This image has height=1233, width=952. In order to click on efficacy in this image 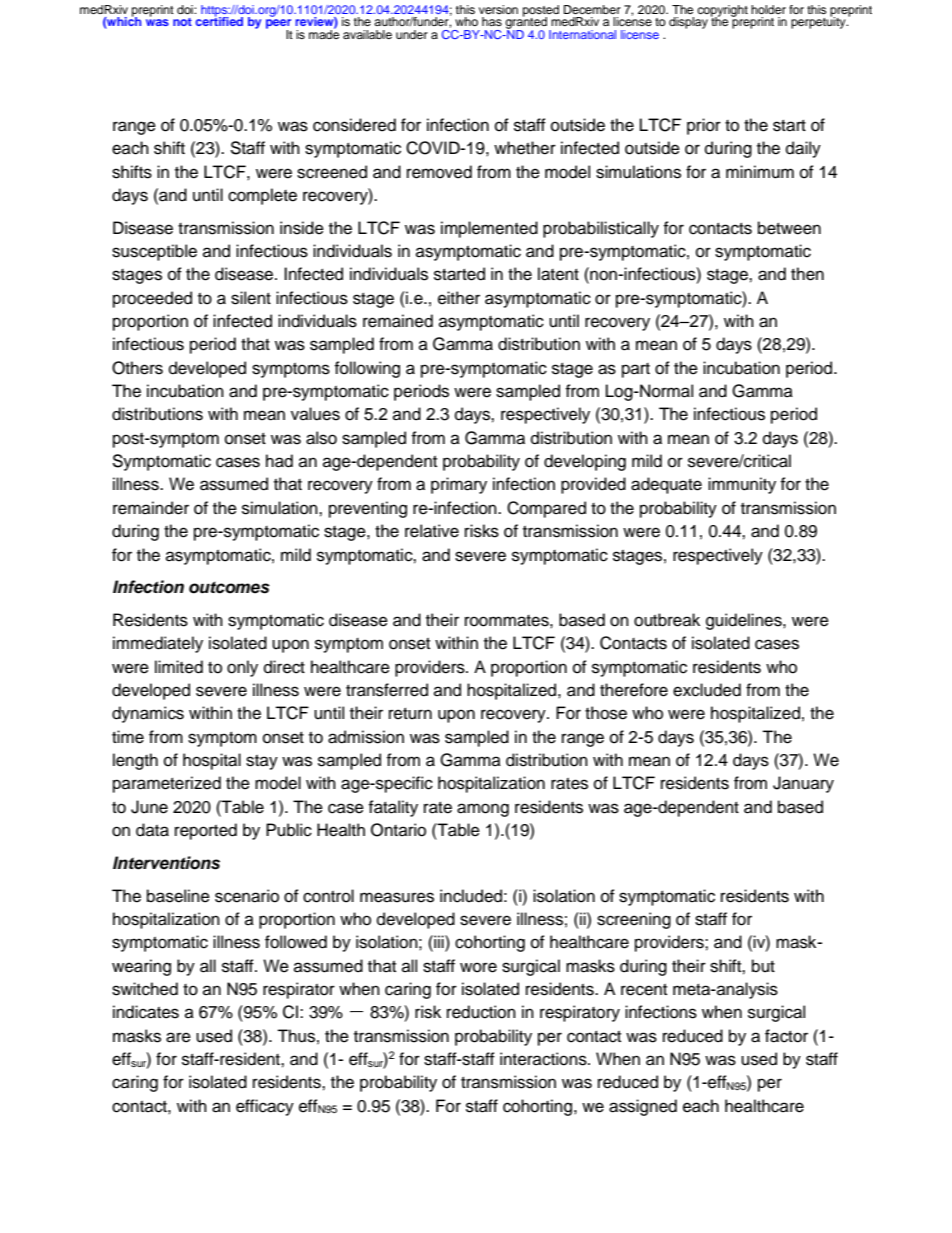, I will do `click(265, 1107)`.
